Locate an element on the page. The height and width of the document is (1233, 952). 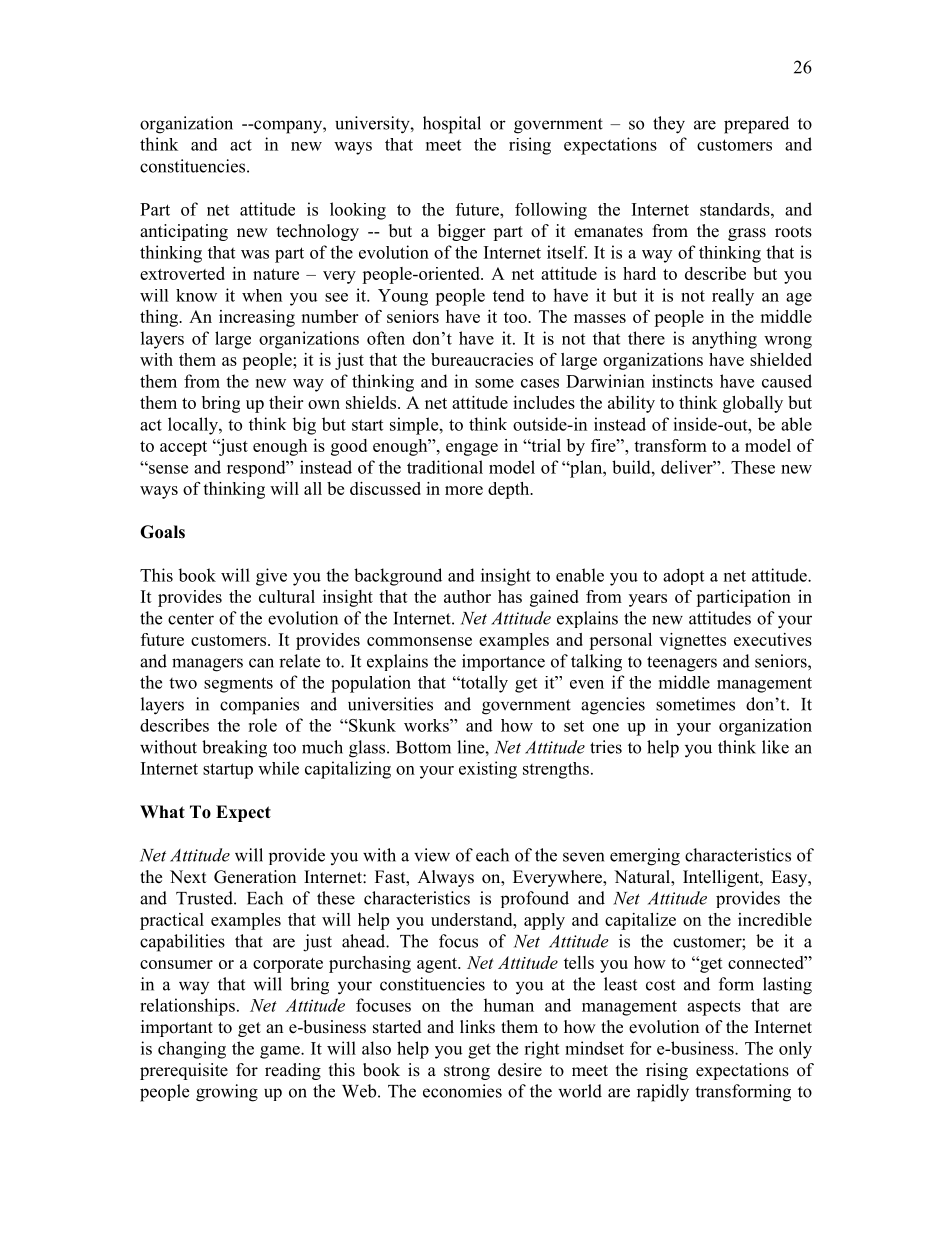
center is located at coordinates (191, 619).
